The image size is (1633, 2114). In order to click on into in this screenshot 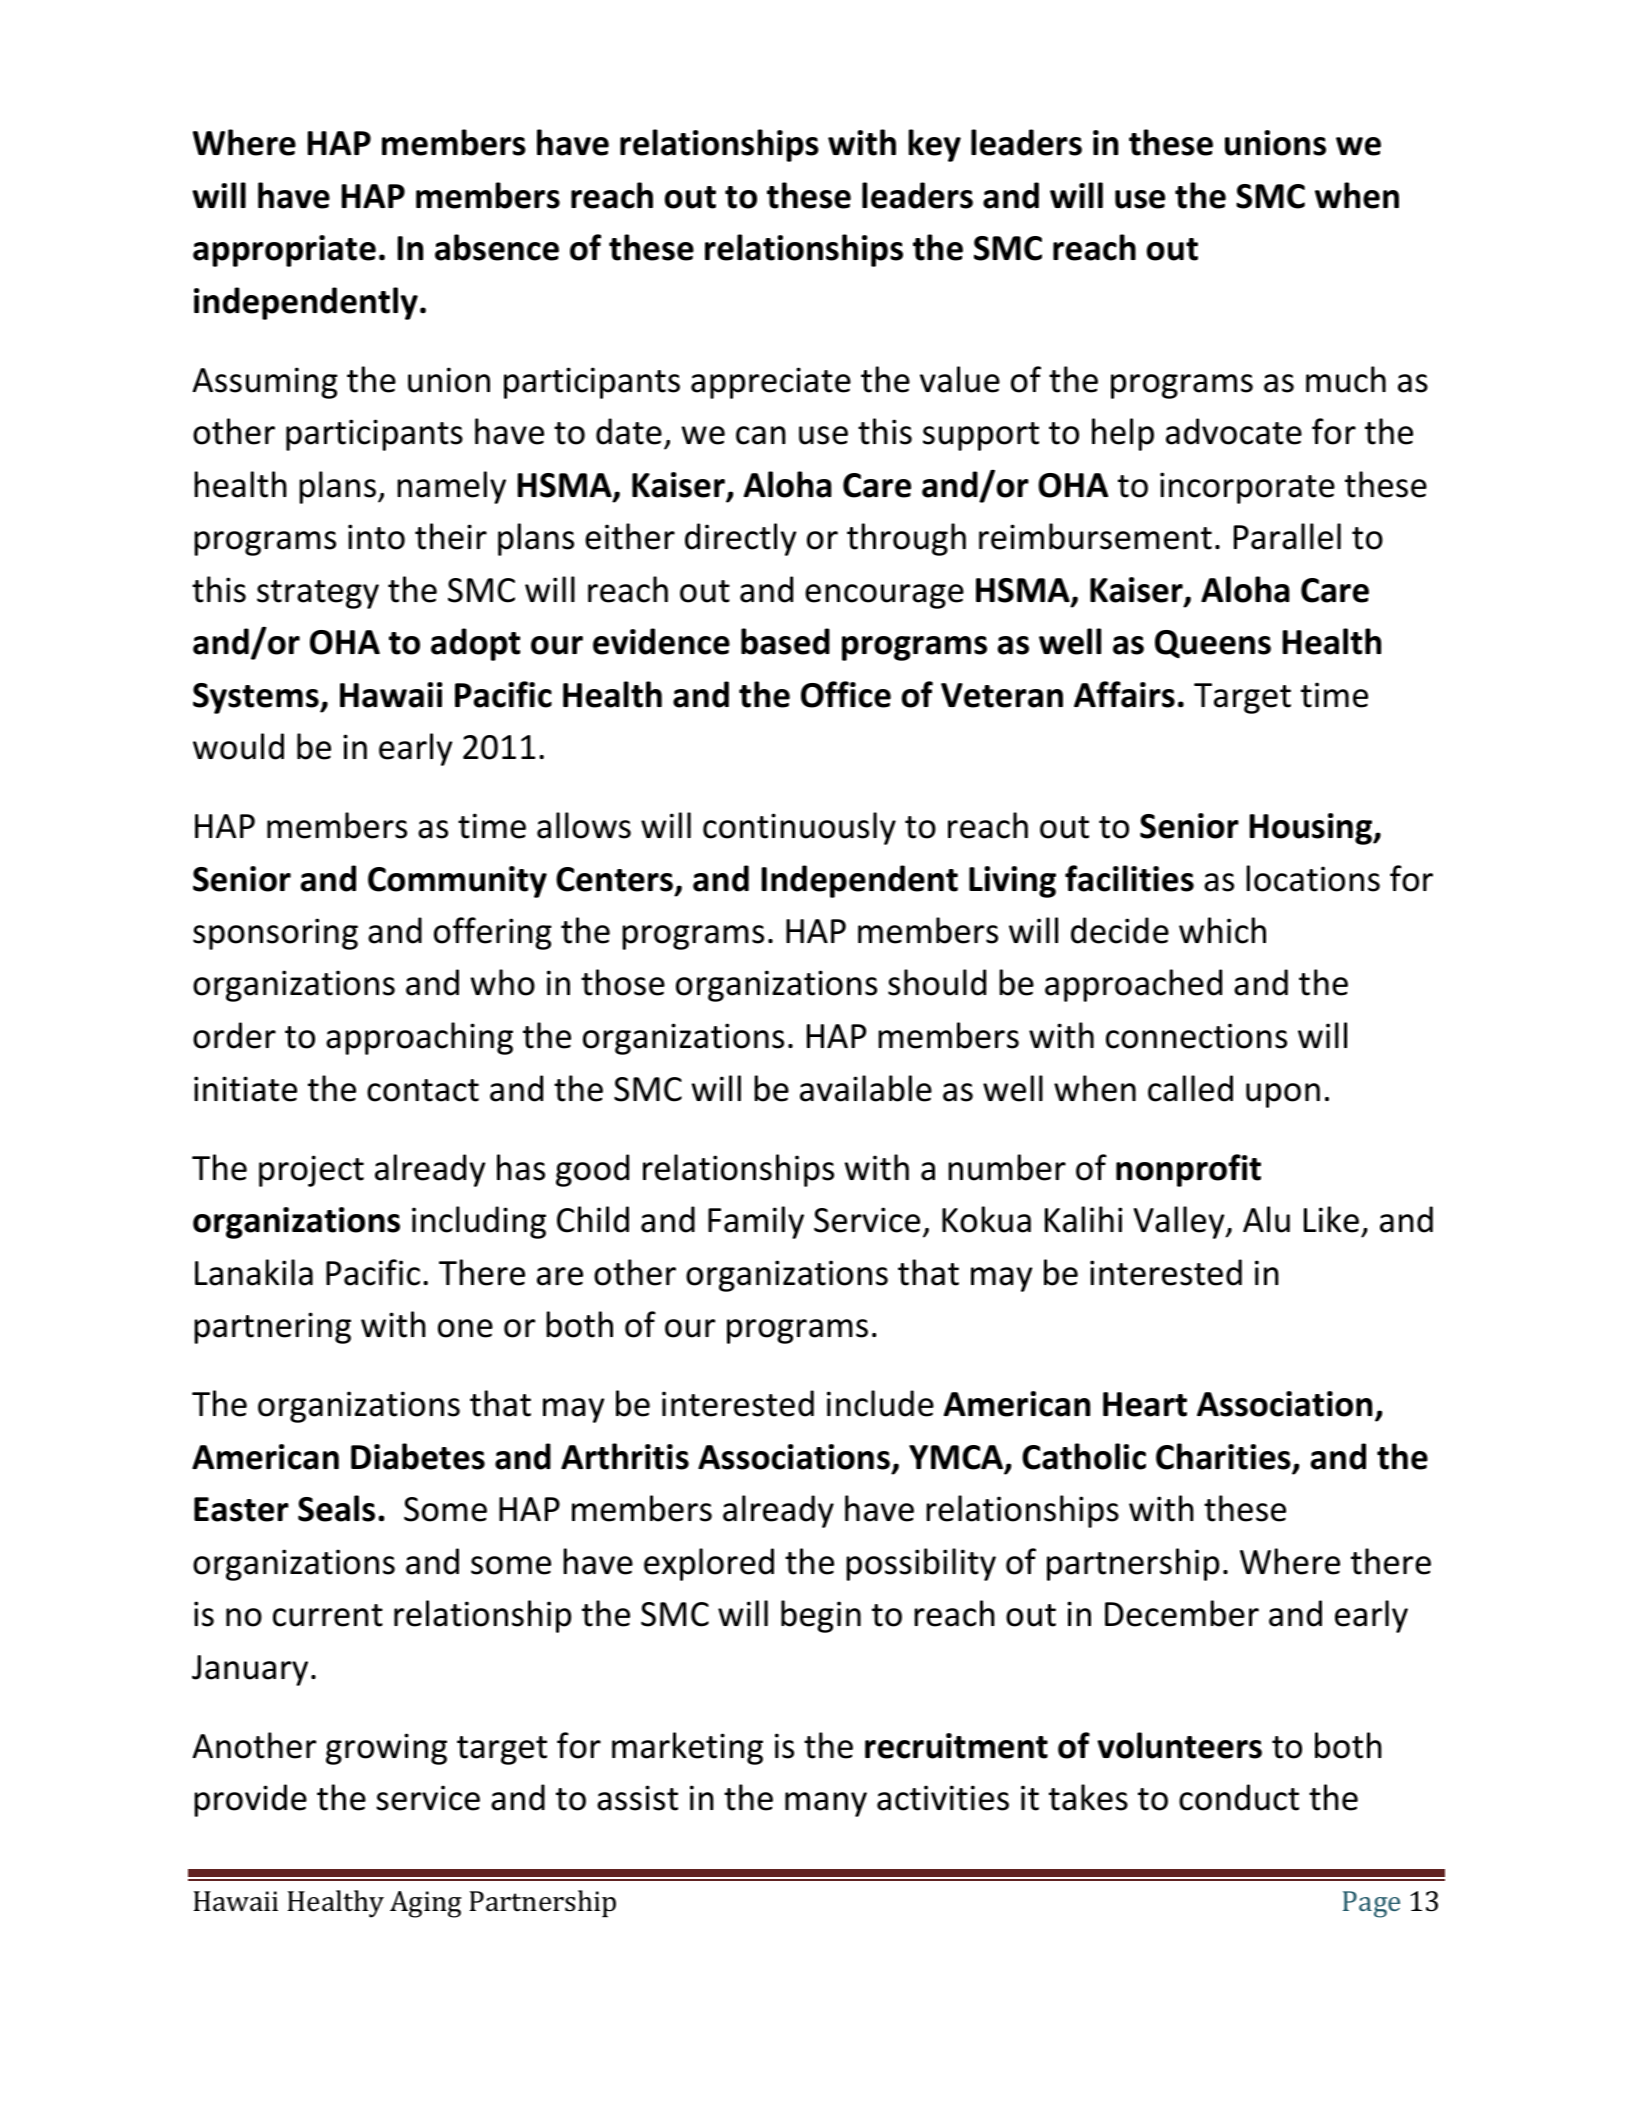, I will do `click(376, 537)`.
